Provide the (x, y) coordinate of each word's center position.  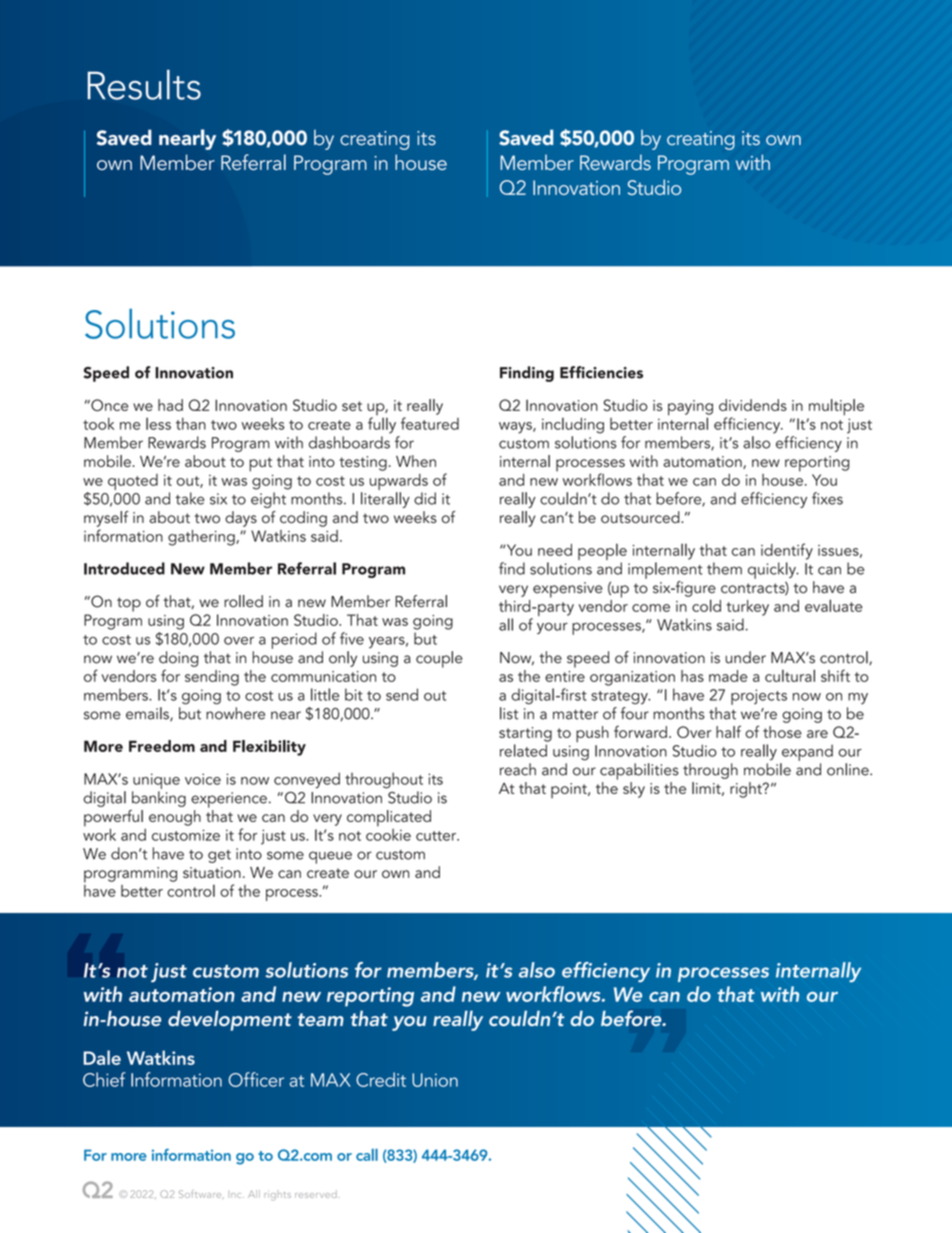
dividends (753, 405)
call (367, 1155)
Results (144, 84)
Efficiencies (601, 372)
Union (435, 1080)
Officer (256, 1079)
